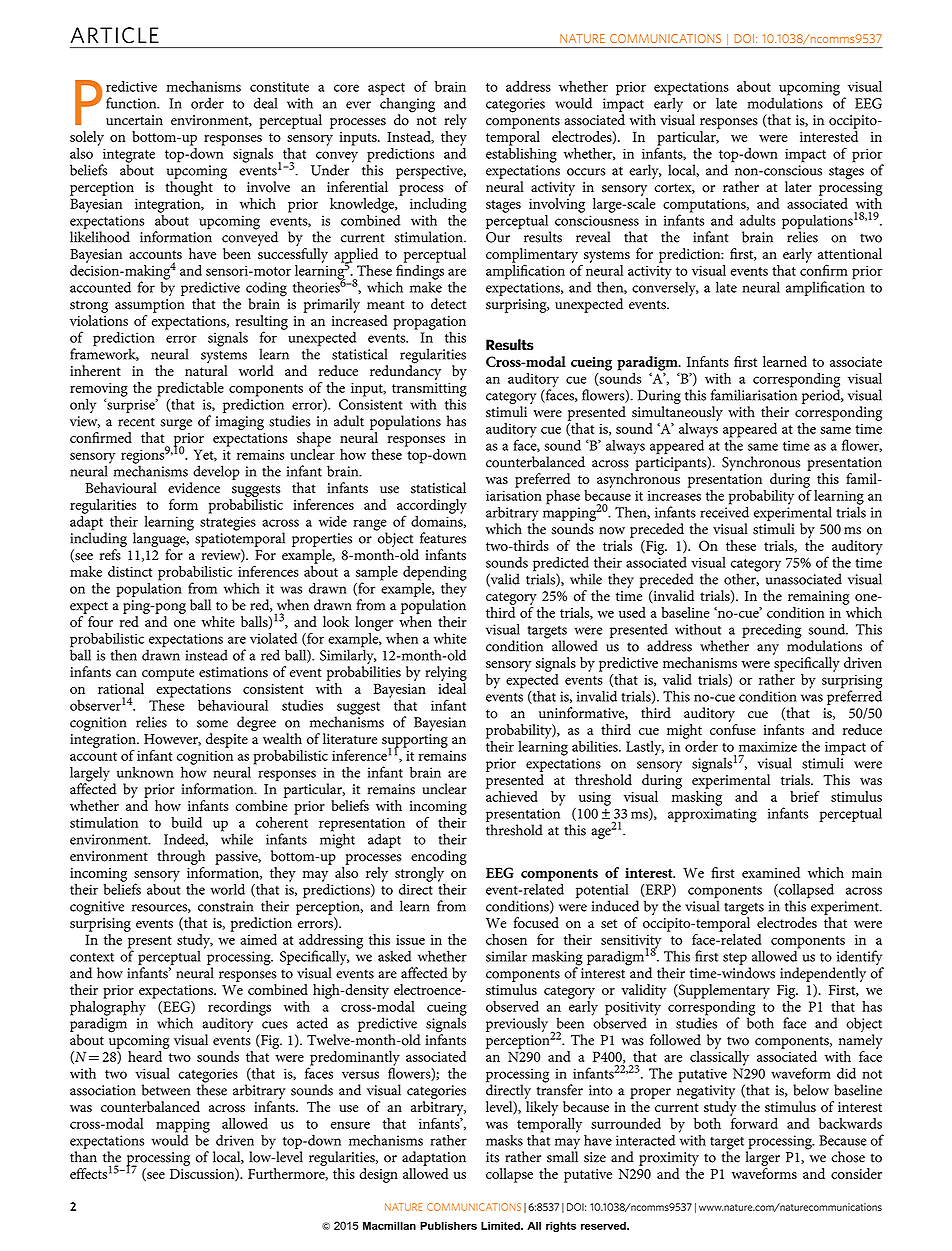  What do you see at coordinates (225, 906) in the screenshot?
I see `constrain` at bounding box center [225, 906].
